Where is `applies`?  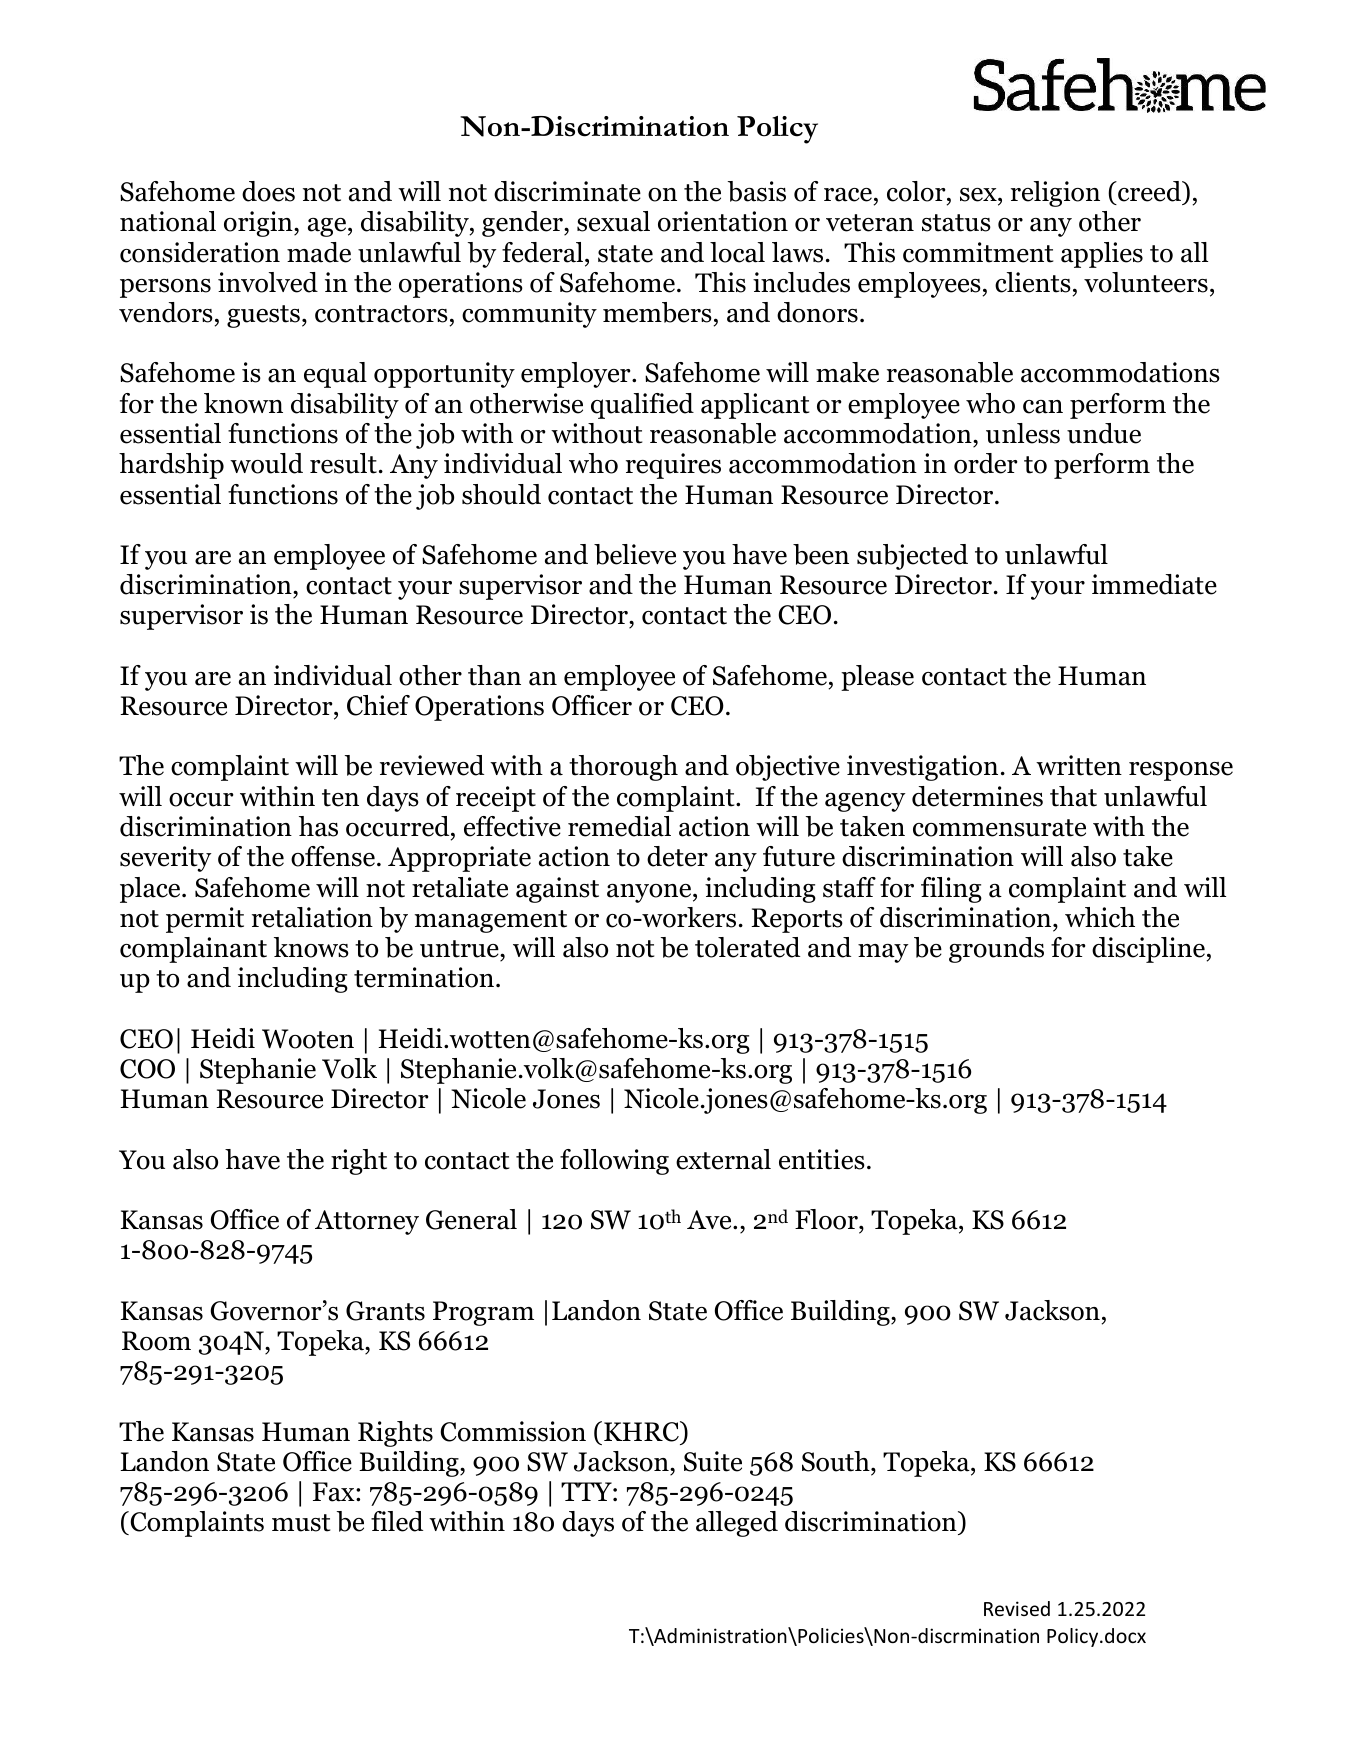 applies is located at coordinates (1102, 255).
